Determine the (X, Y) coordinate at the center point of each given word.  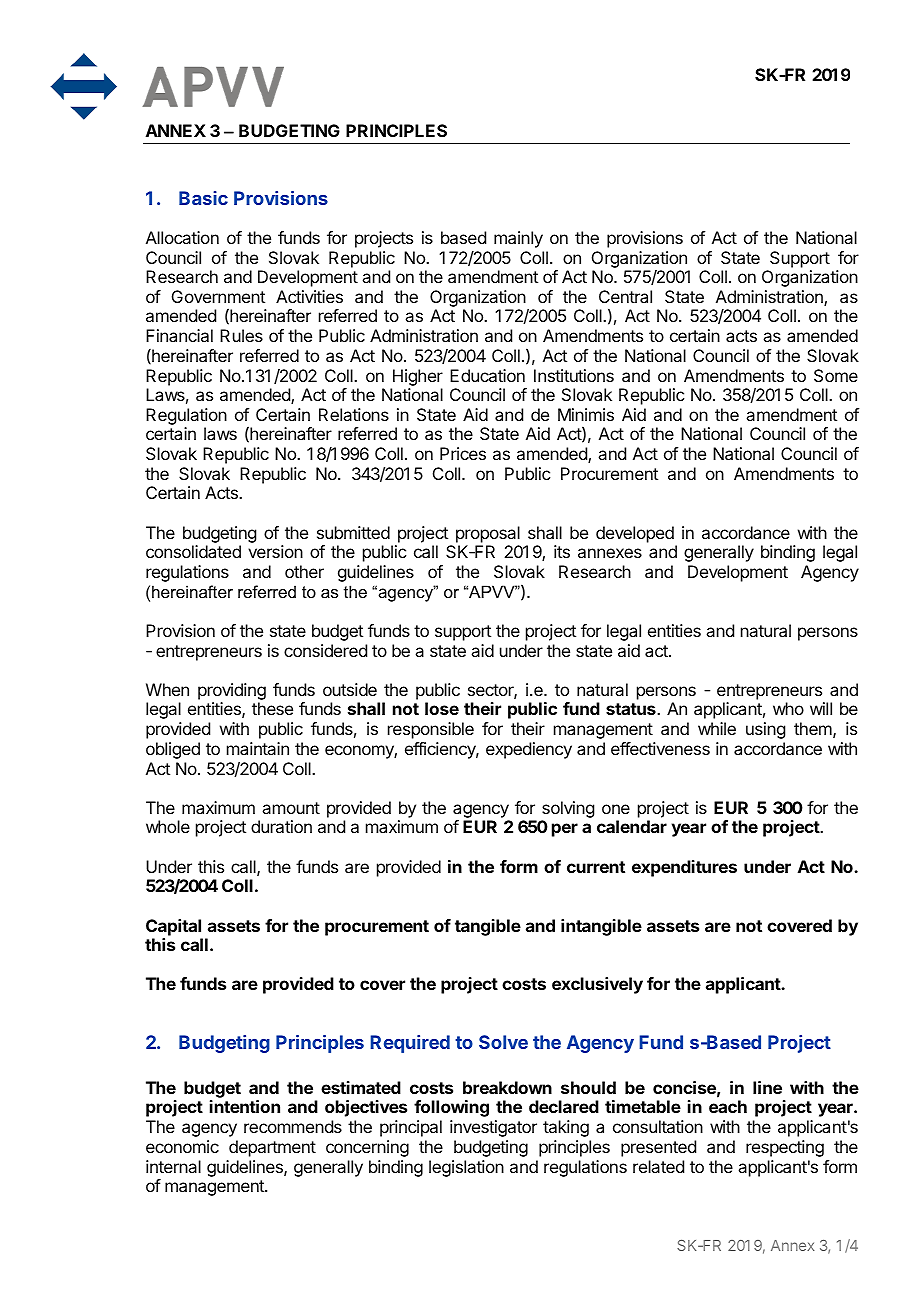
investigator (493, 1128)
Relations (354, 414)
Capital (173, 927)
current (596, 867)
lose (442, 708)
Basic (203, 198)
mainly (518, 239)
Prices (463, 453)
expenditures (684, 868)
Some (836, 375)
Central (625, 296)
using (765, 730)
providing (232, 693)
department (272, 1148)
